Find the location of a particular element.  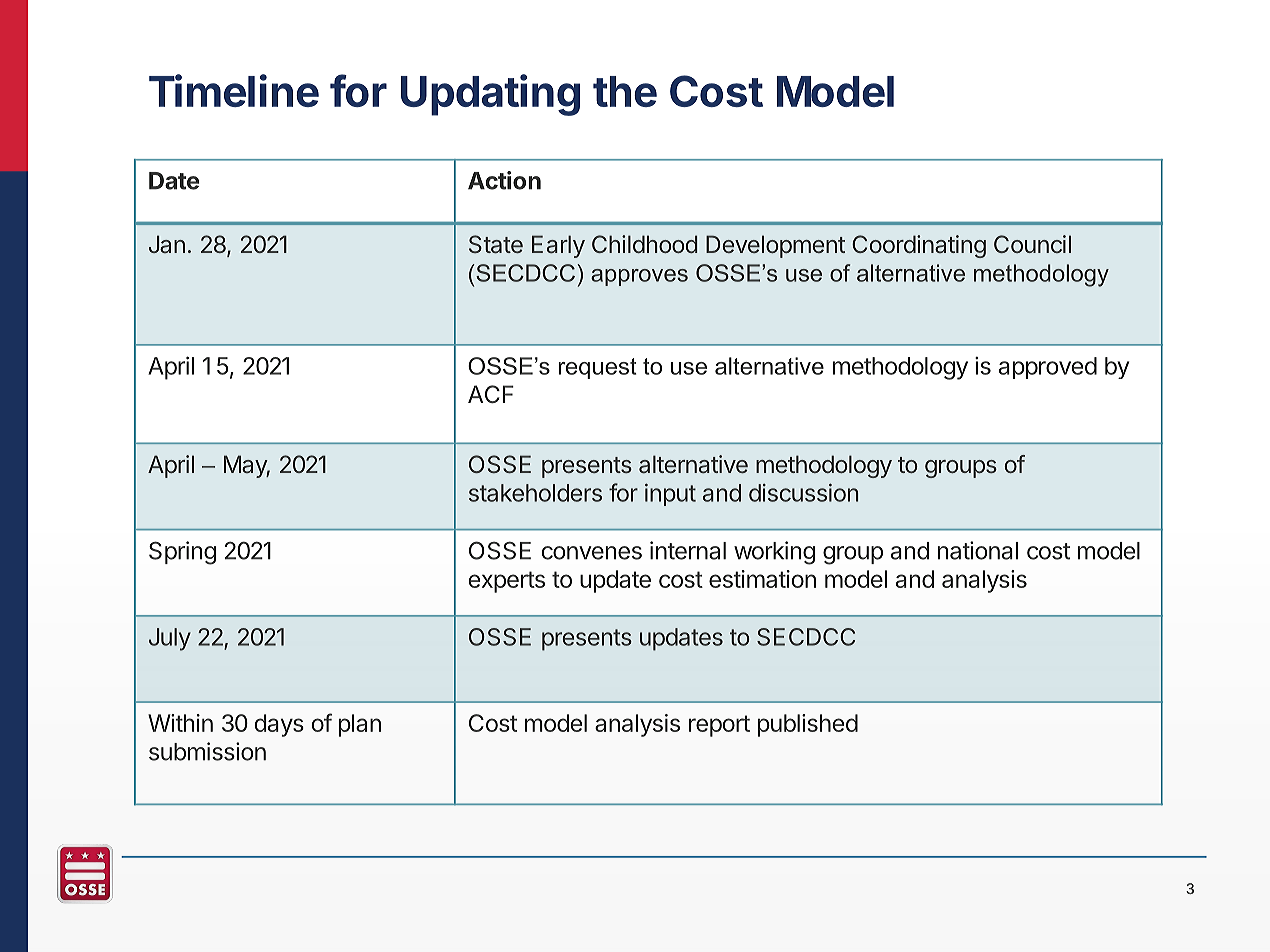

Timeline is located at coordinates (234, 90).
